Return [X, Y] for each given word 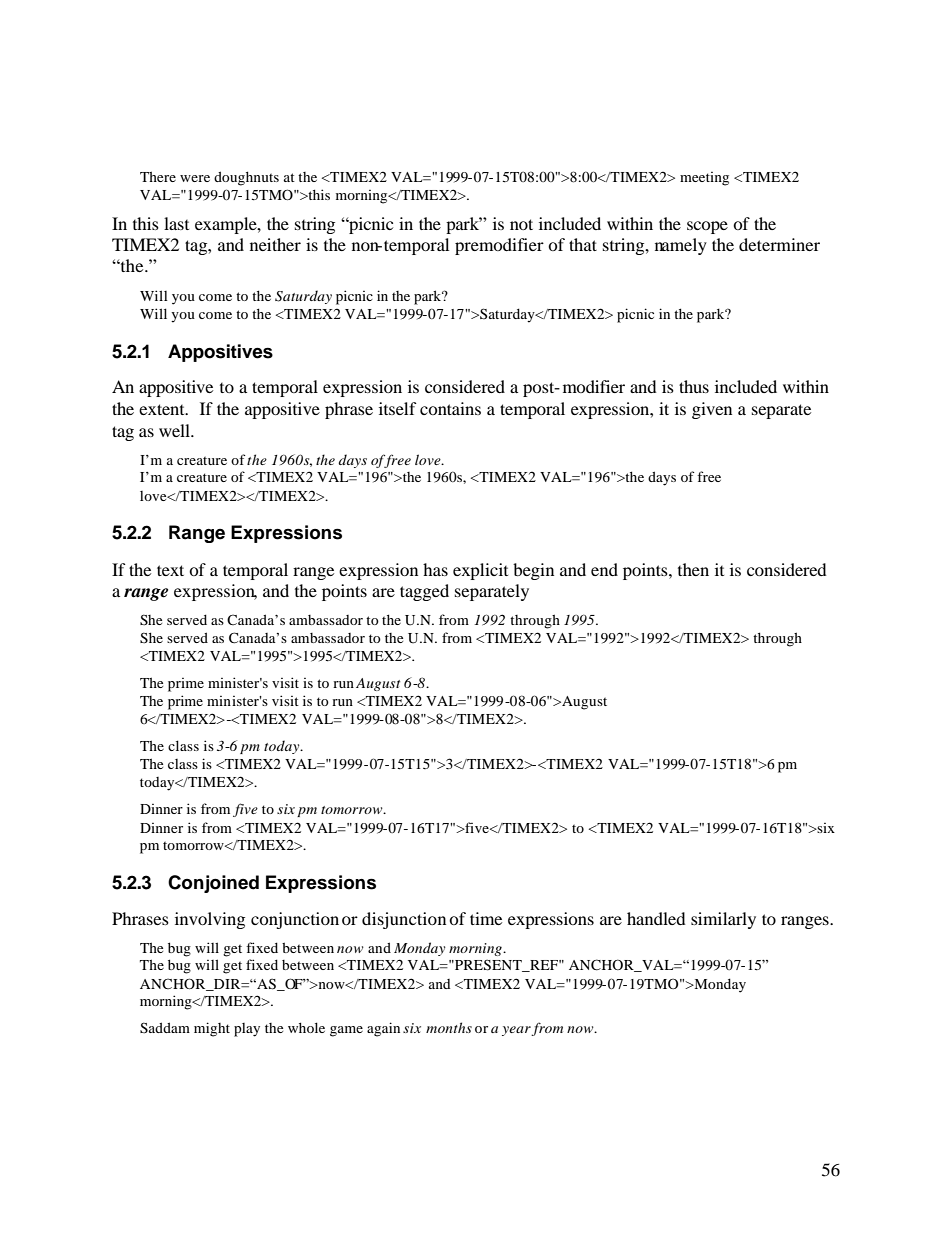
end [604, 569]
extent [163, 409]
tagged [424, 592]
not [521, 224]
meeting [704, 179]
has [435, 569]
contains [450, 408]
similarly [723, 920]
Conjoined [213, 884]
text [170, 570]
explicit [480, 571]
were [195, 178]
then [693, 569]
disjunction [404, 920]
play [247, 1030]
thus [694, 386]
